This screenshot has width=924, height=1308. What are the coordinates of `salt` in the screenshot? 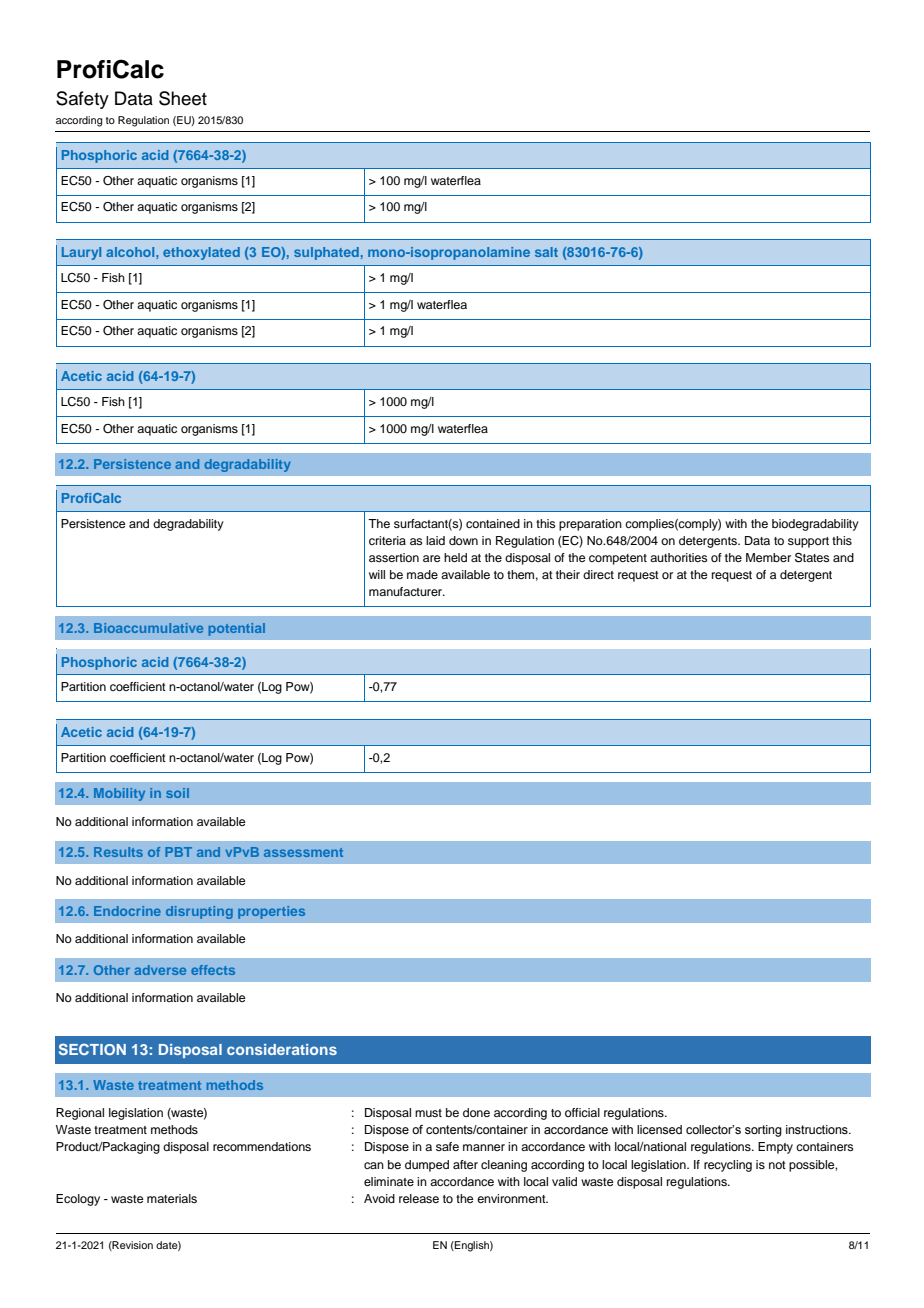 It's located at (546, 252).
